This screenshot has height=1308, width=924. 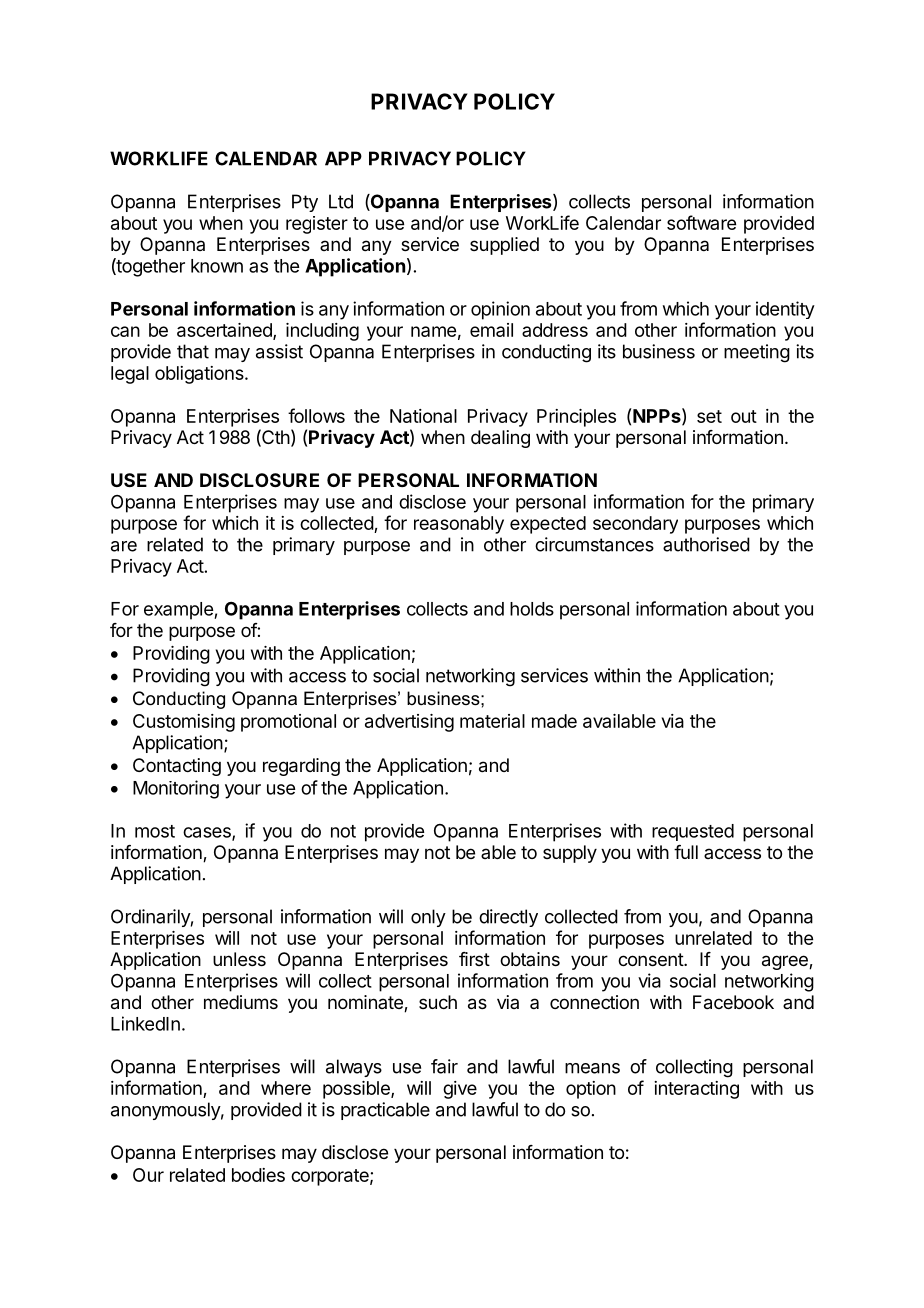 What do you see at coordinates (554, 721) in the screenshot?
I see `made` at bounding box center [554, 721].
